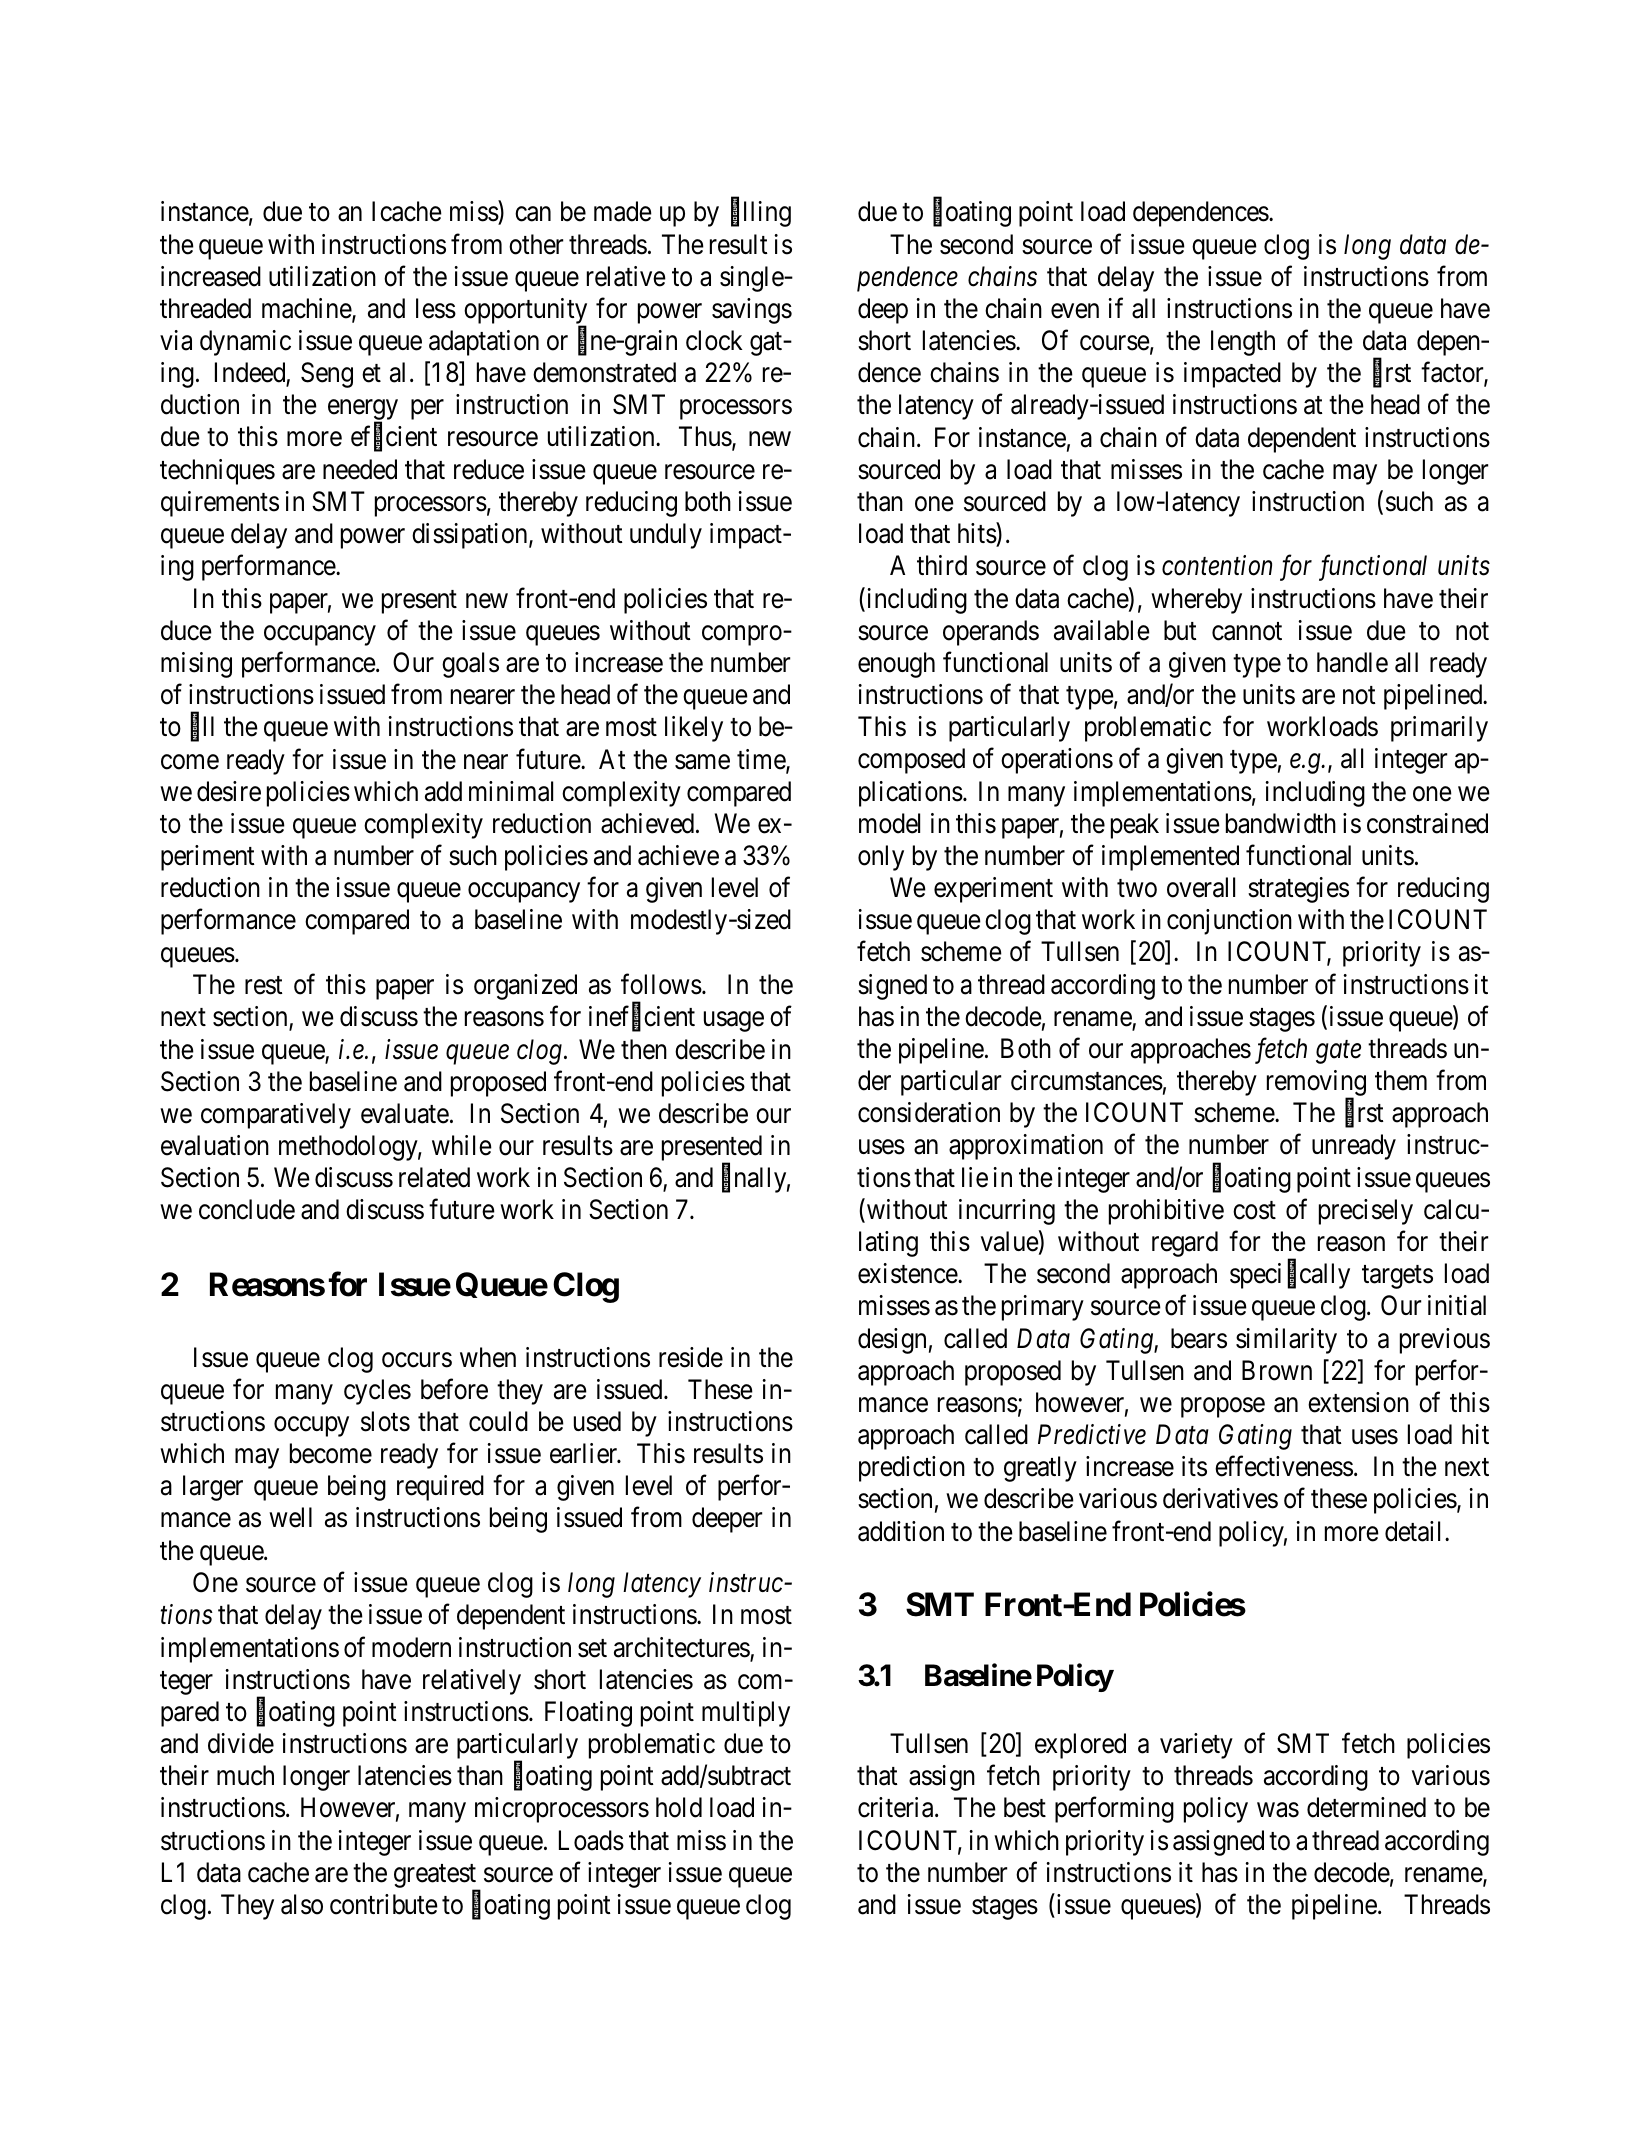  I want to click on less, so click(436, 308).
